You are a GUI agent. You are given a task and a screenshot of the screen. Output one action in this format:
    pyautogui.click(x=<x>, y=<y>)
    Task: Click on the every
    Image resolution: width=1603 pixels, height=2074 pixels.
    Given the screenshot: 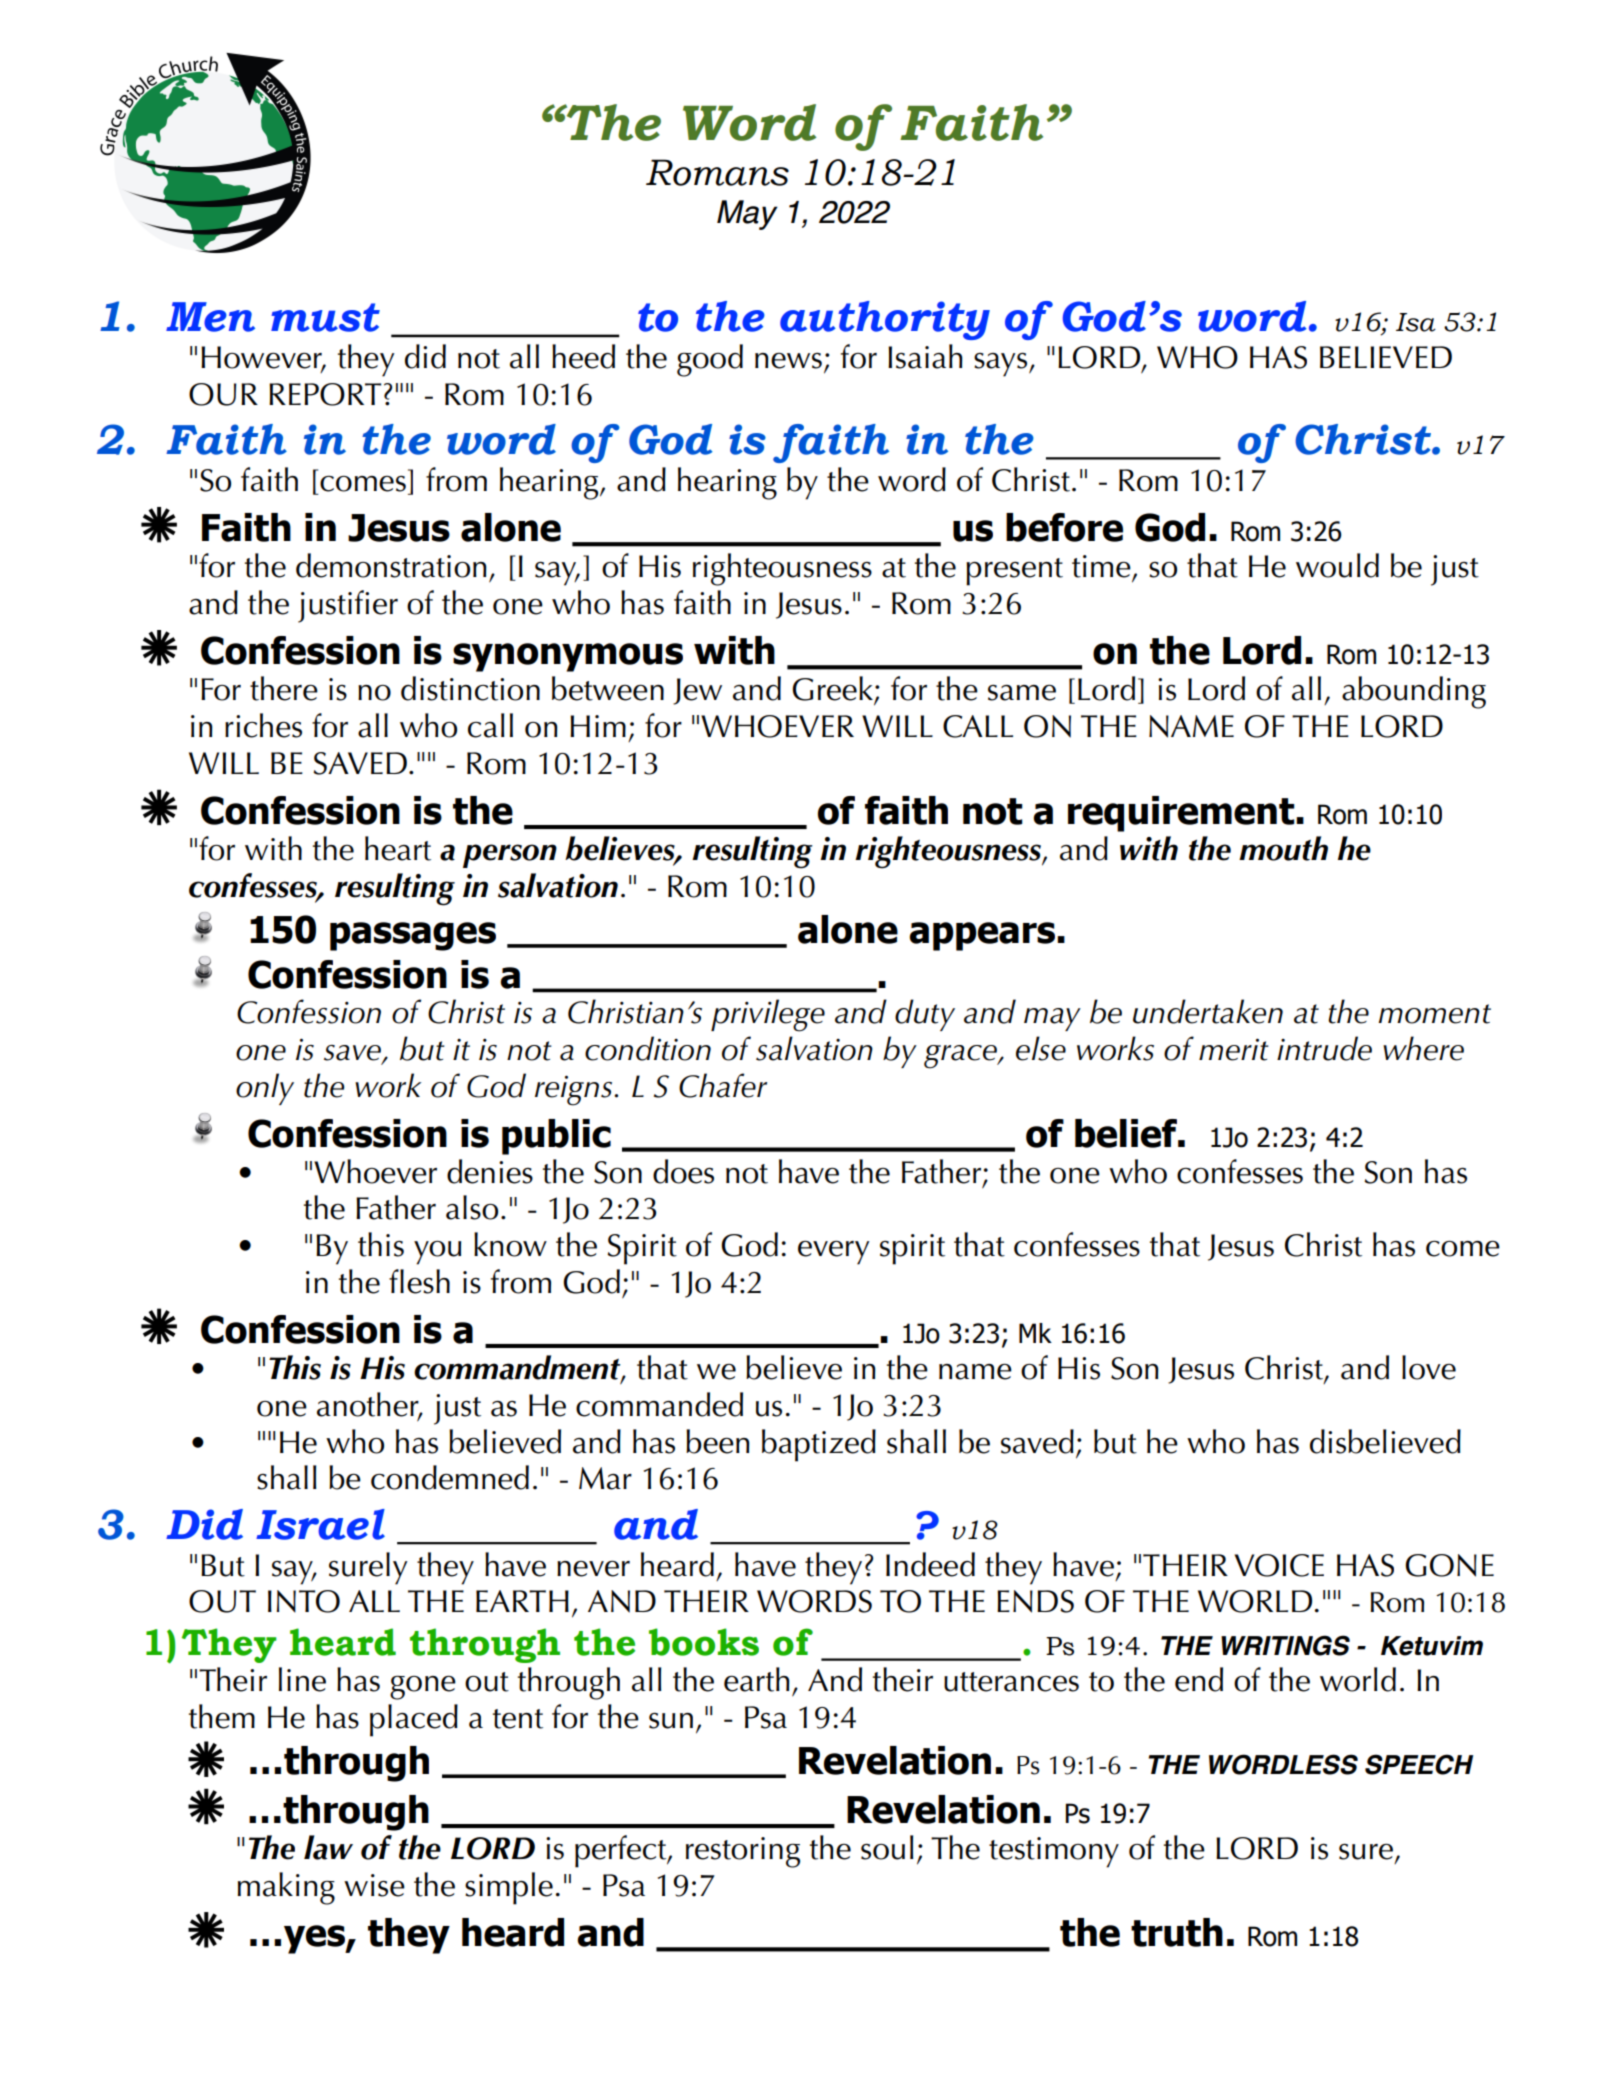 What is the action you would take?
    pyautogui.click(x=834, y=1253)
